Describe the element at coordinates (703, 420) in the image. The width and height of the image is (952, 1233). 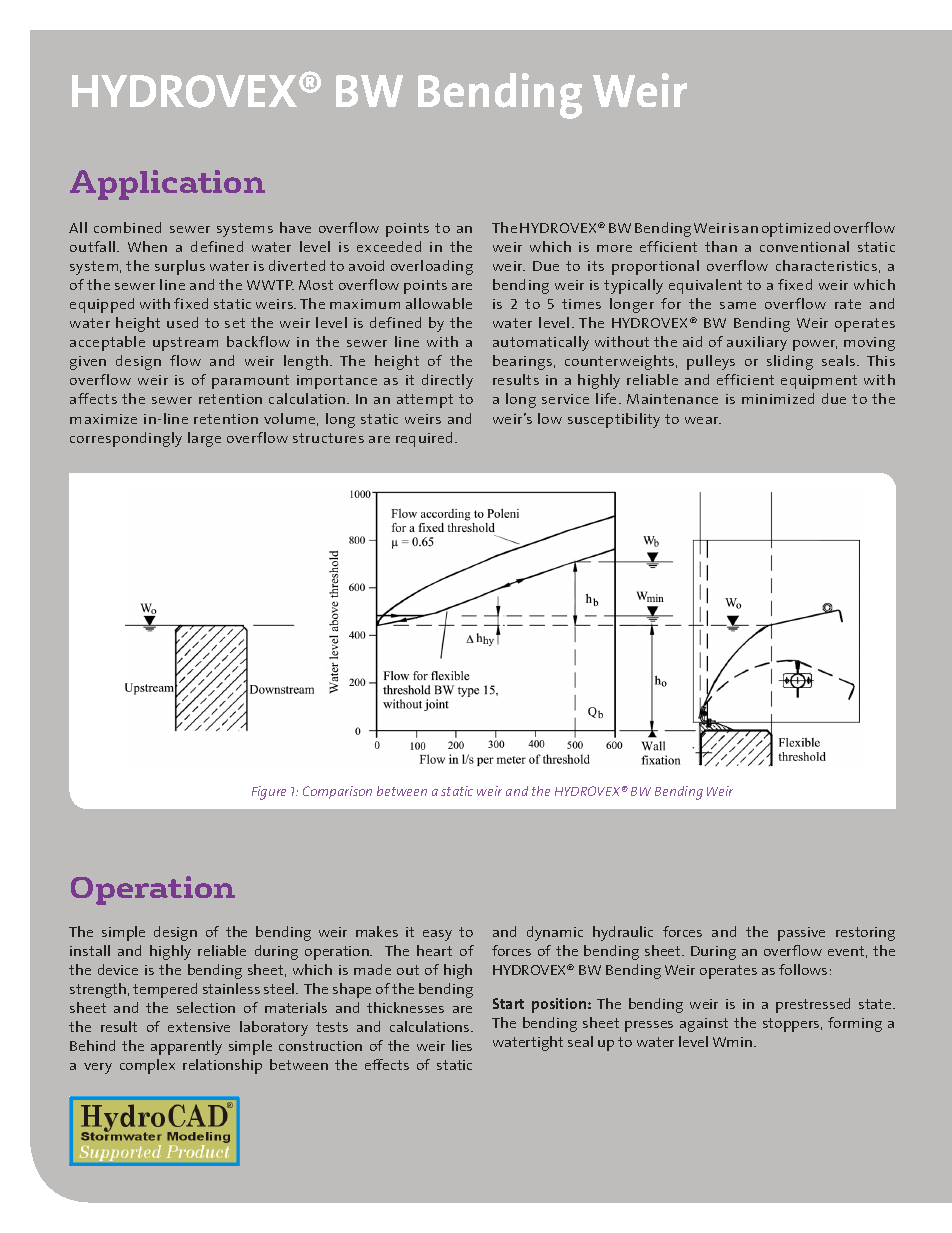
I see `wear` at that location.
